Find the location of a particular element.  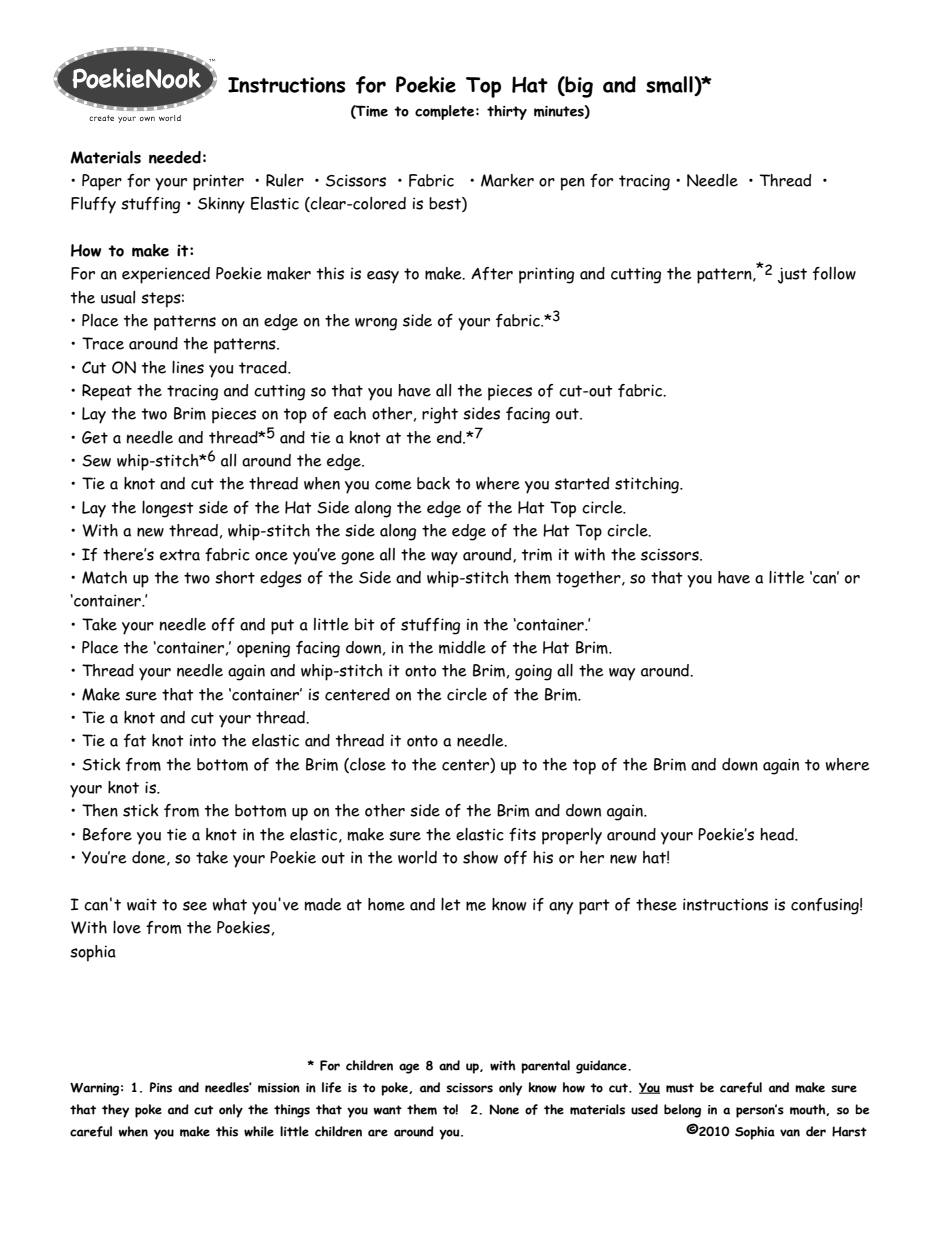

van is located at coordinates (790, 1133).
